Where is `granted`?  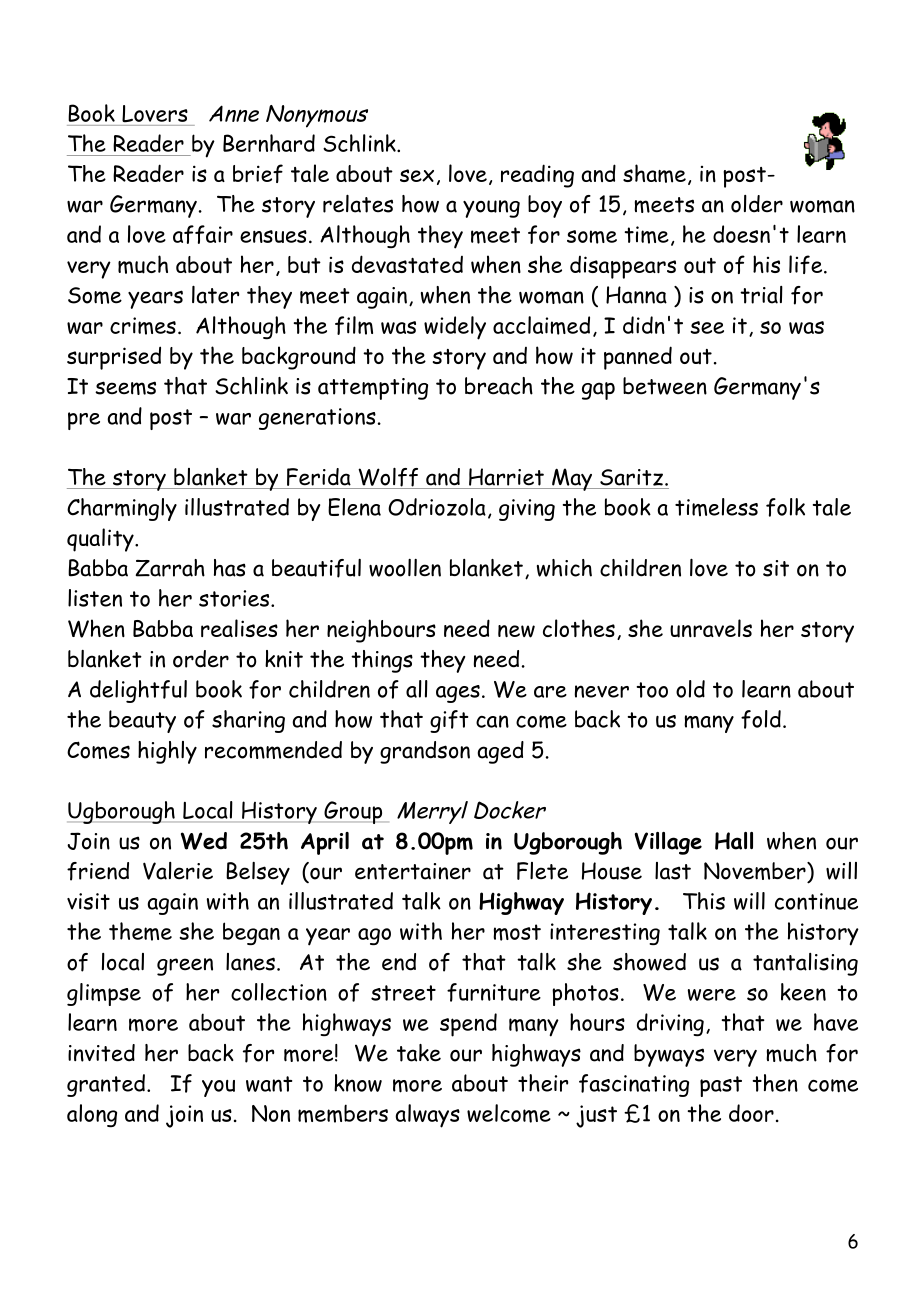
granted is located at coordinates (106, 1085).
